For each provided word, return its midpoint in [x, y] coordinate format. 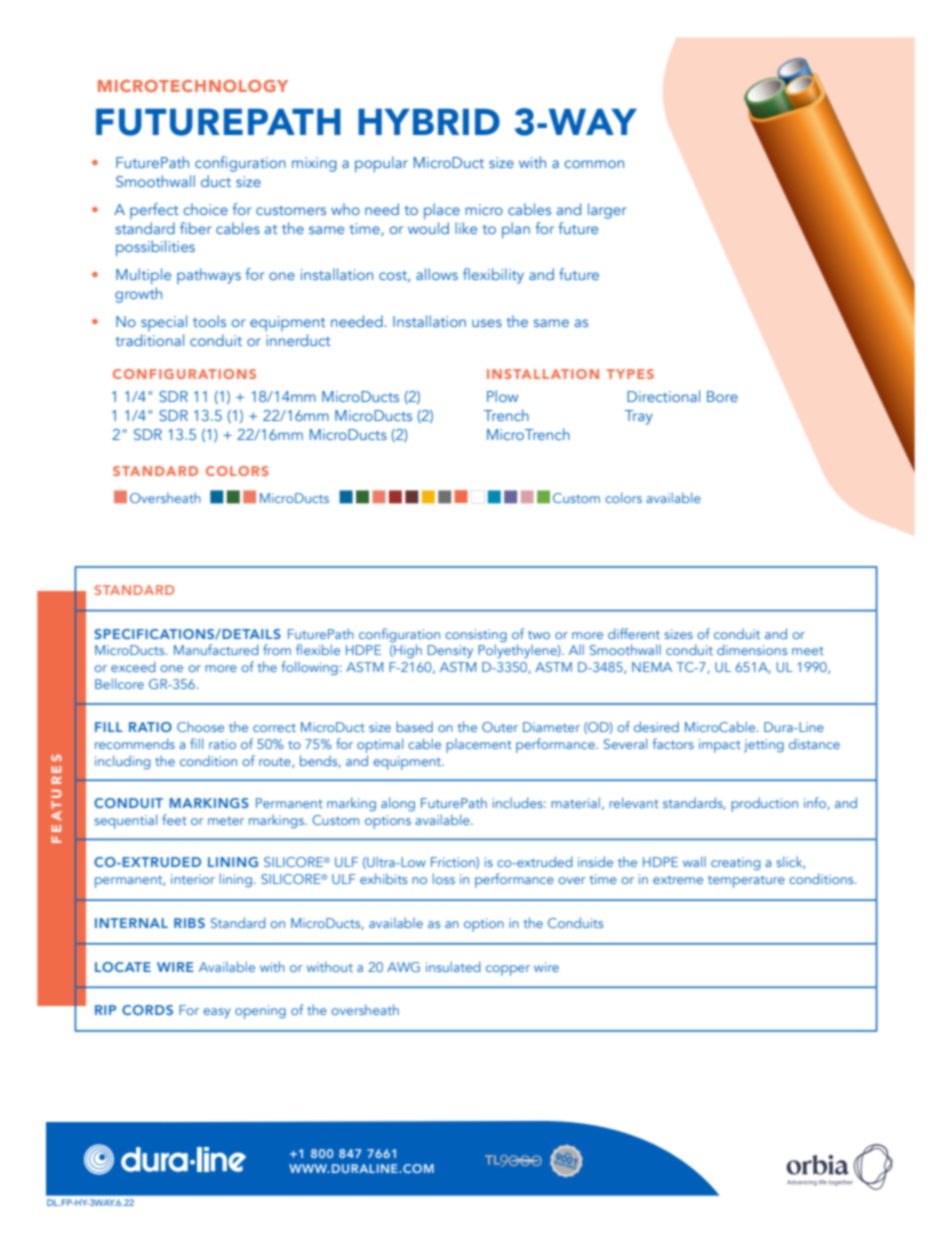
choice [205, 209]
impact [720, 746]
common [594, 164]
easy [216, 1013]
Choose [200, 726]
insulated [453, 966]
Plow [502, 396]
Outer [500, 727]
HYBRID [429, 121]
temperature [746, 882]
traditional [149, 340]
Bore [722, 396]
